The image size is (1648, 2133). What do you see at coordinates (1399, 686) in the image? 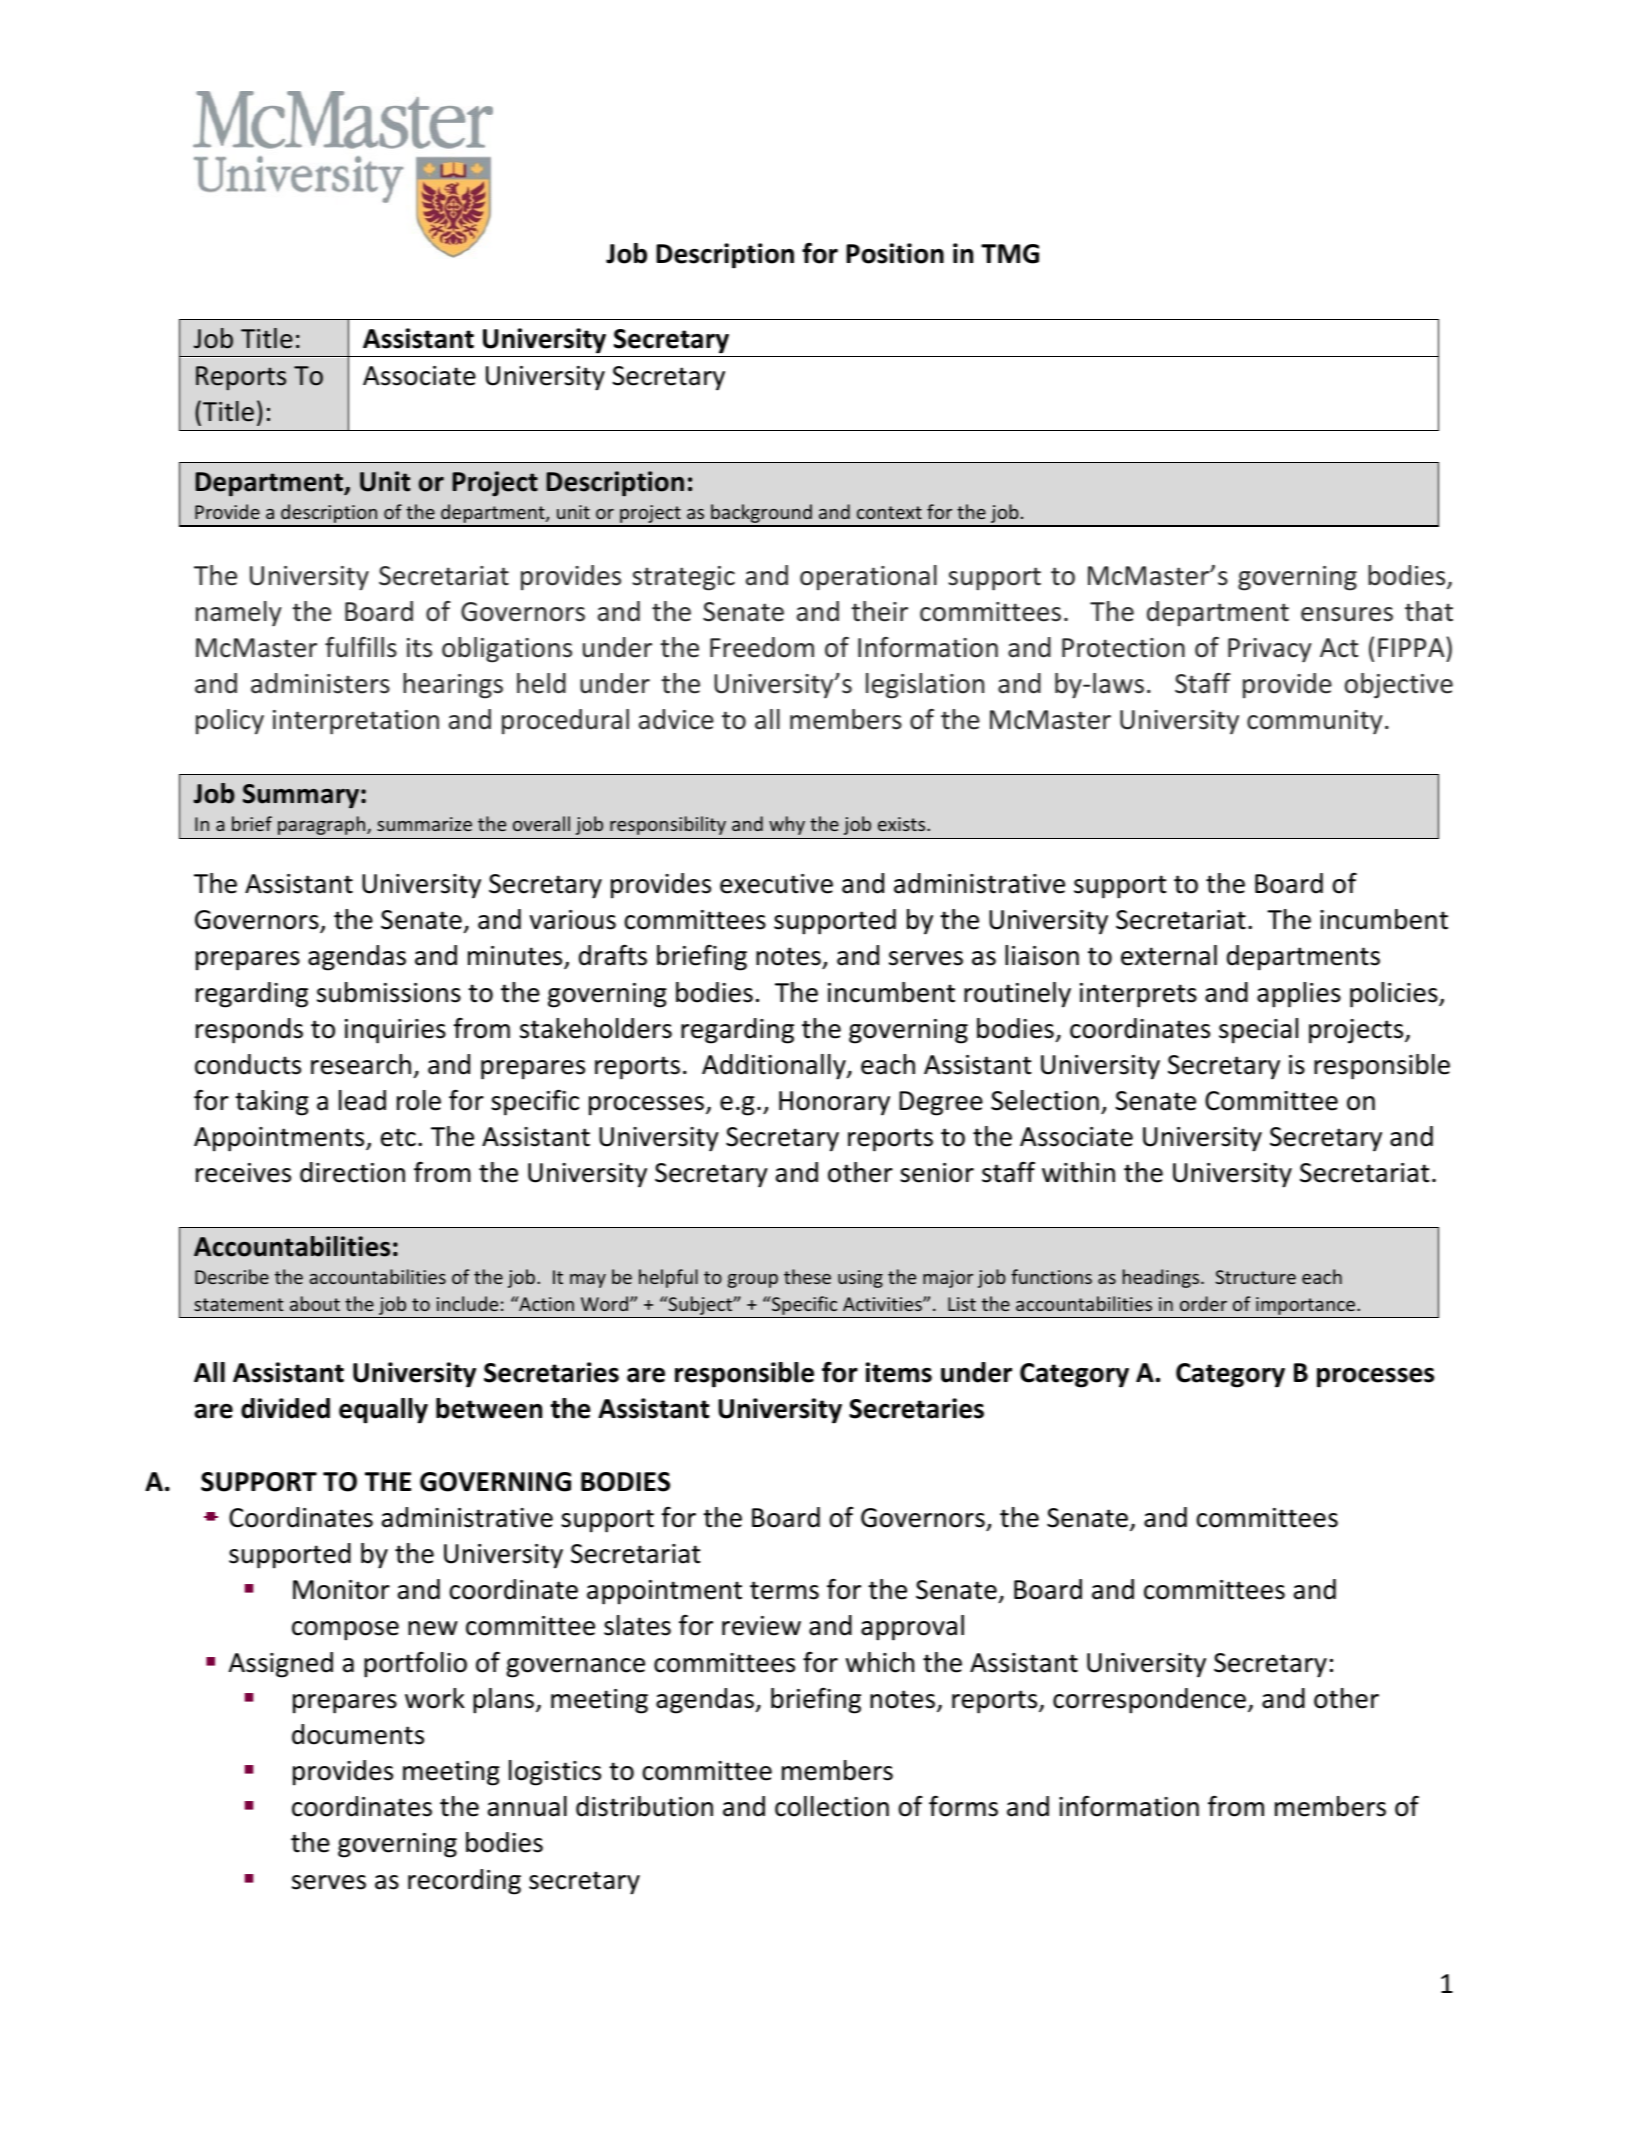
I see `objective` at bounding box center [1399, 686].
